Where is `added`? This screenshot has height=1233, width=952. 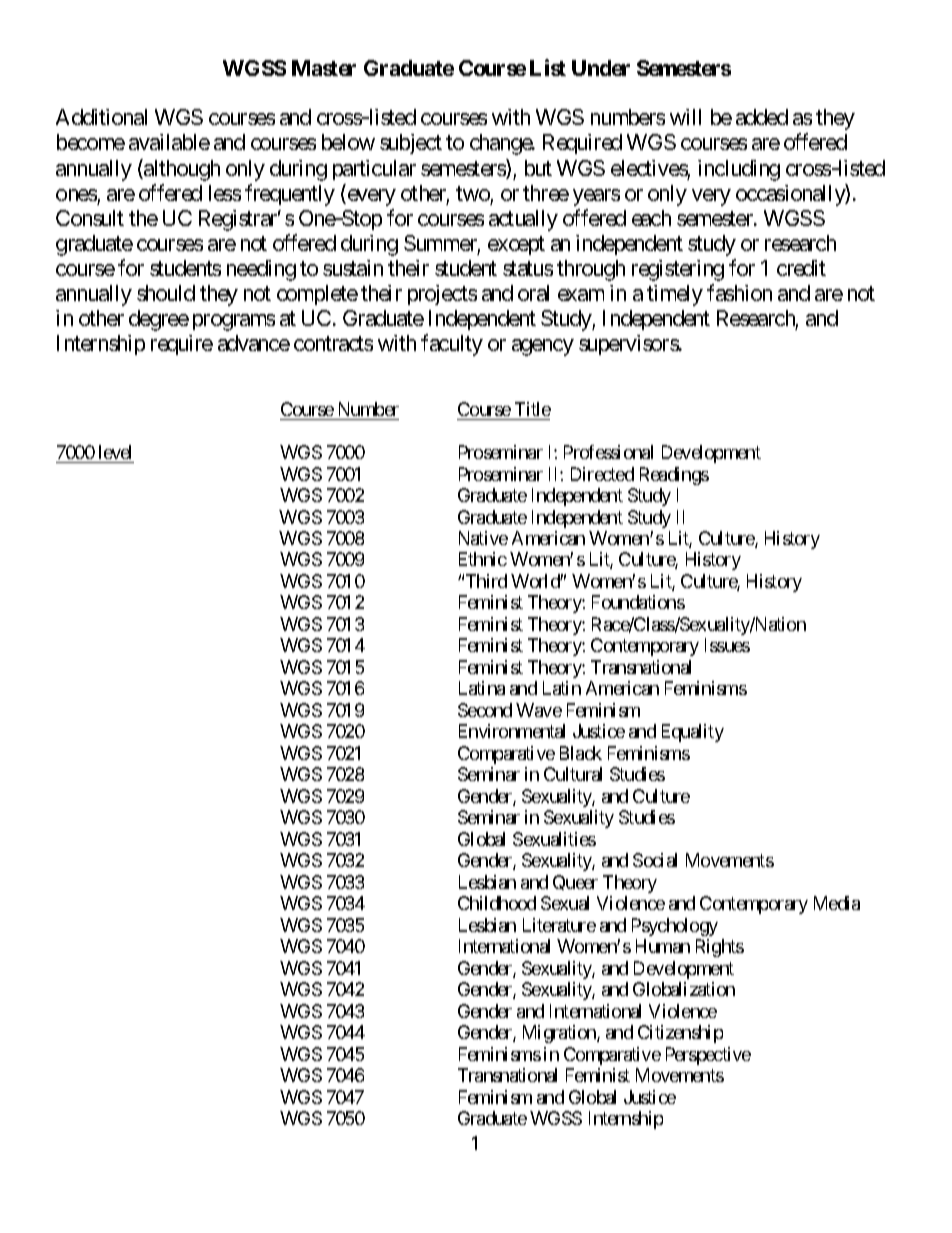
added is located at coordinates (762, 117).
